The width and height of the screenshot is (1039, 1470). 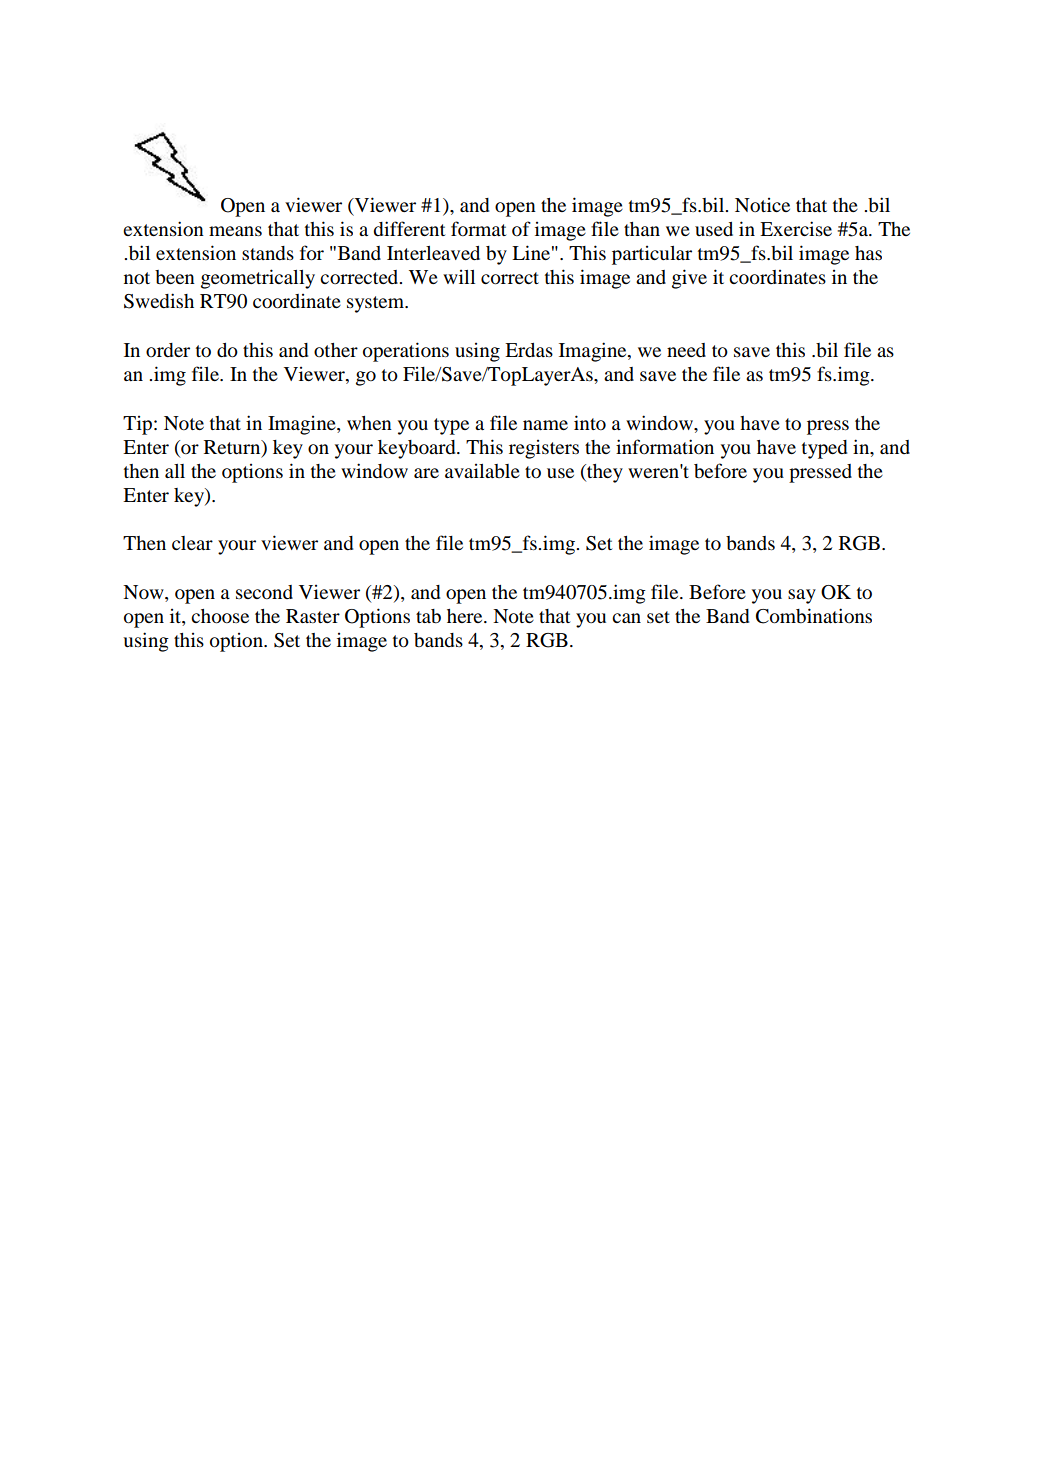 What do you see at coordinates (220, 616) in the screenshot?
I see `choose` at bounding box center [220, 616].
